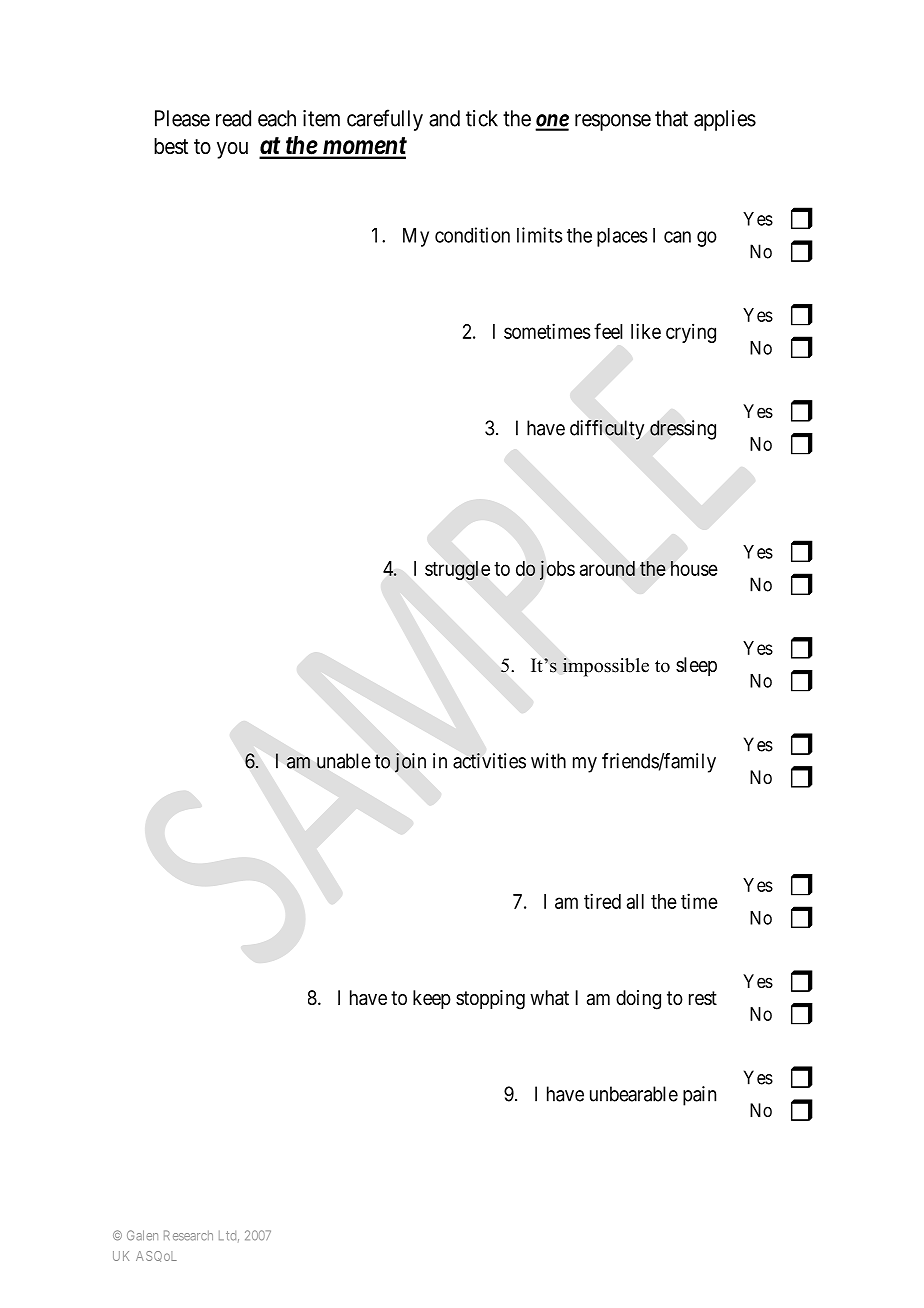 This document has width=924, height=1308. Describe the element at coordinates (444, 118) in the document. I see `and` at that location.
